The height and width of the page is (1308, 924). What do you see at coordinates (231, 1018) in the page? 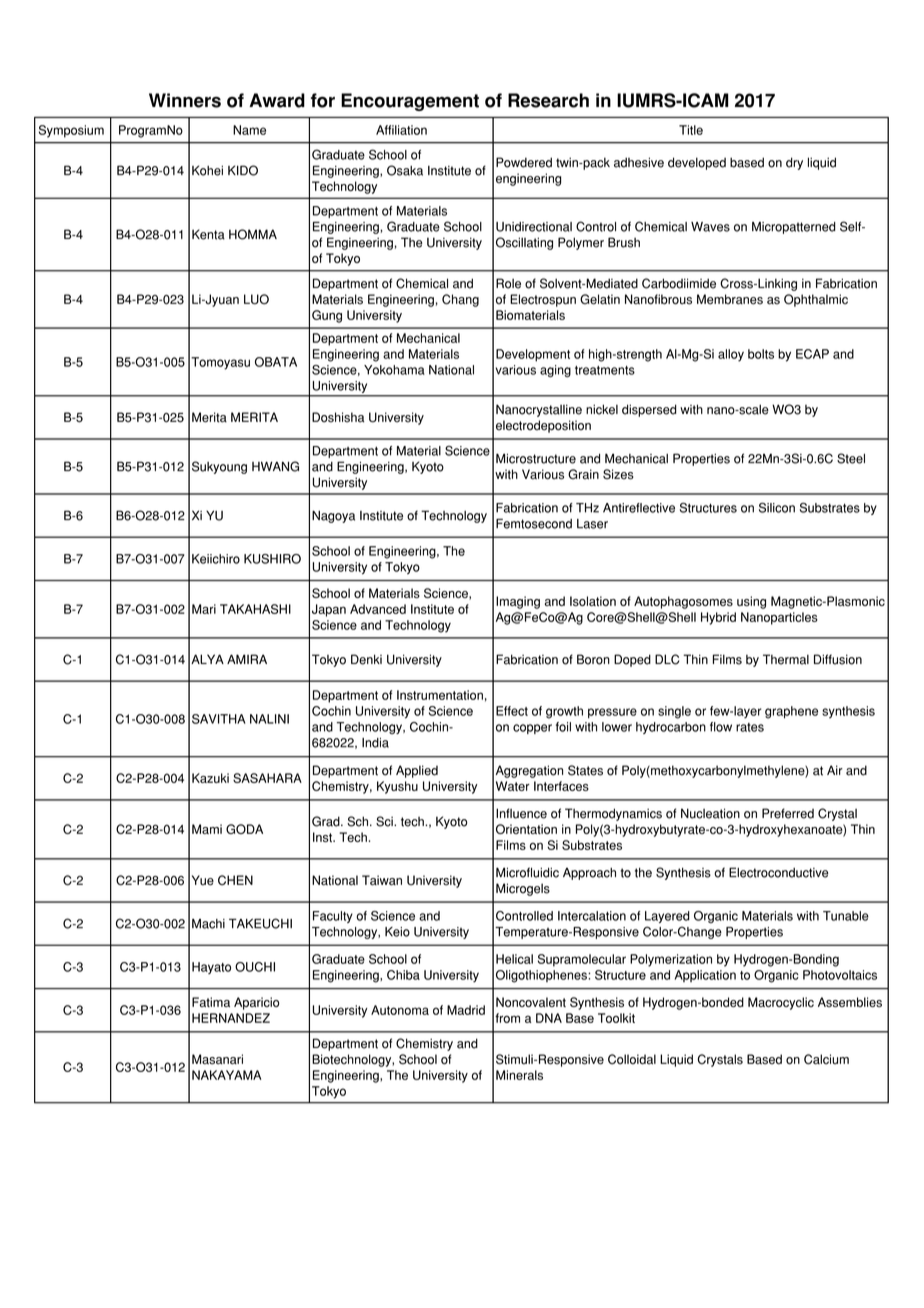
I see `HERNANDEZ` at bounding box center [231, 1018].
